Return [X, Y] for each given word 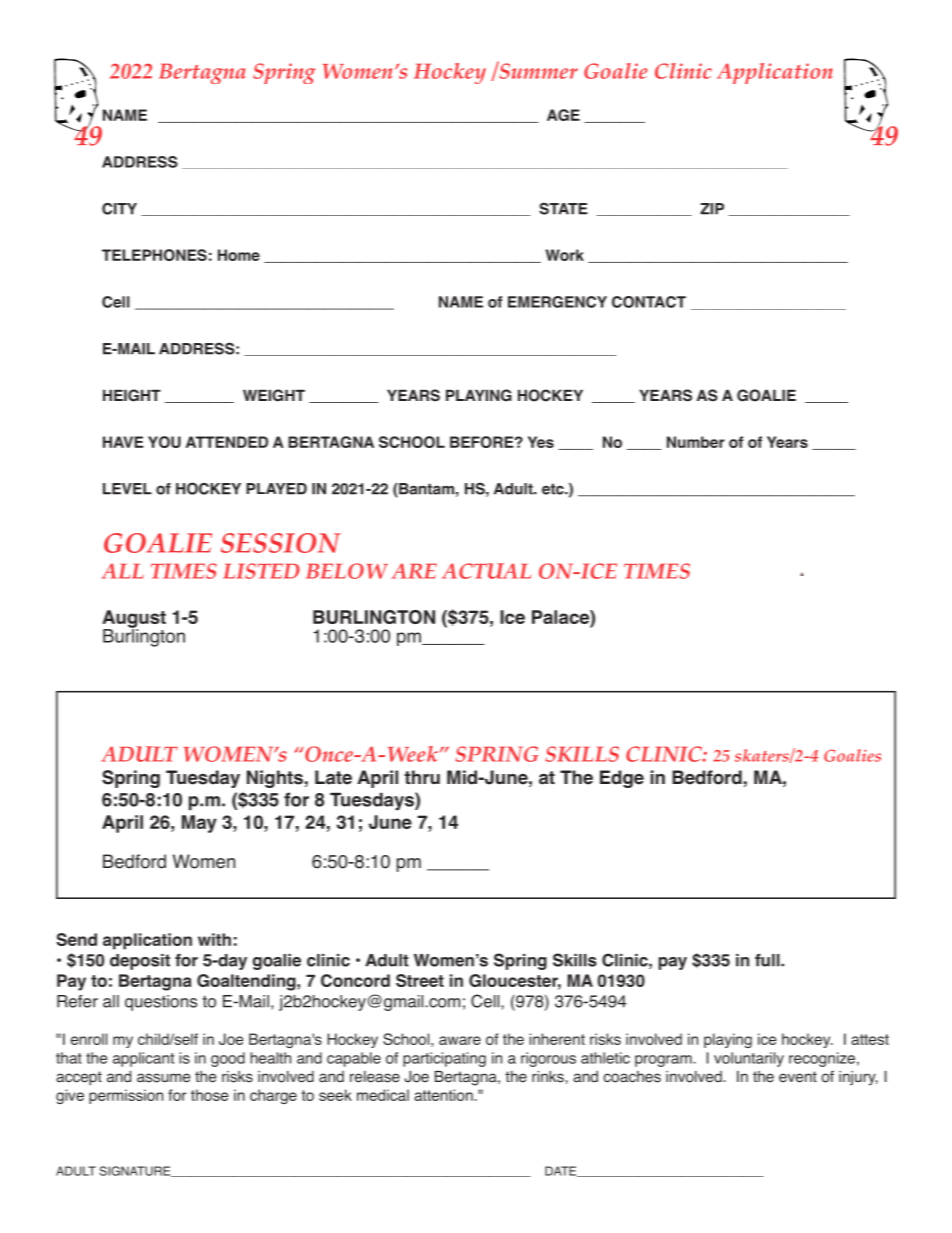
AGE [563, 115]
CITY [119, 209]
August [134, 620]
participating [444, 1059]
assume [163, 1078]
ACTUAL [486, 571]
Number [696, 442]
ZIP [712, 209]
